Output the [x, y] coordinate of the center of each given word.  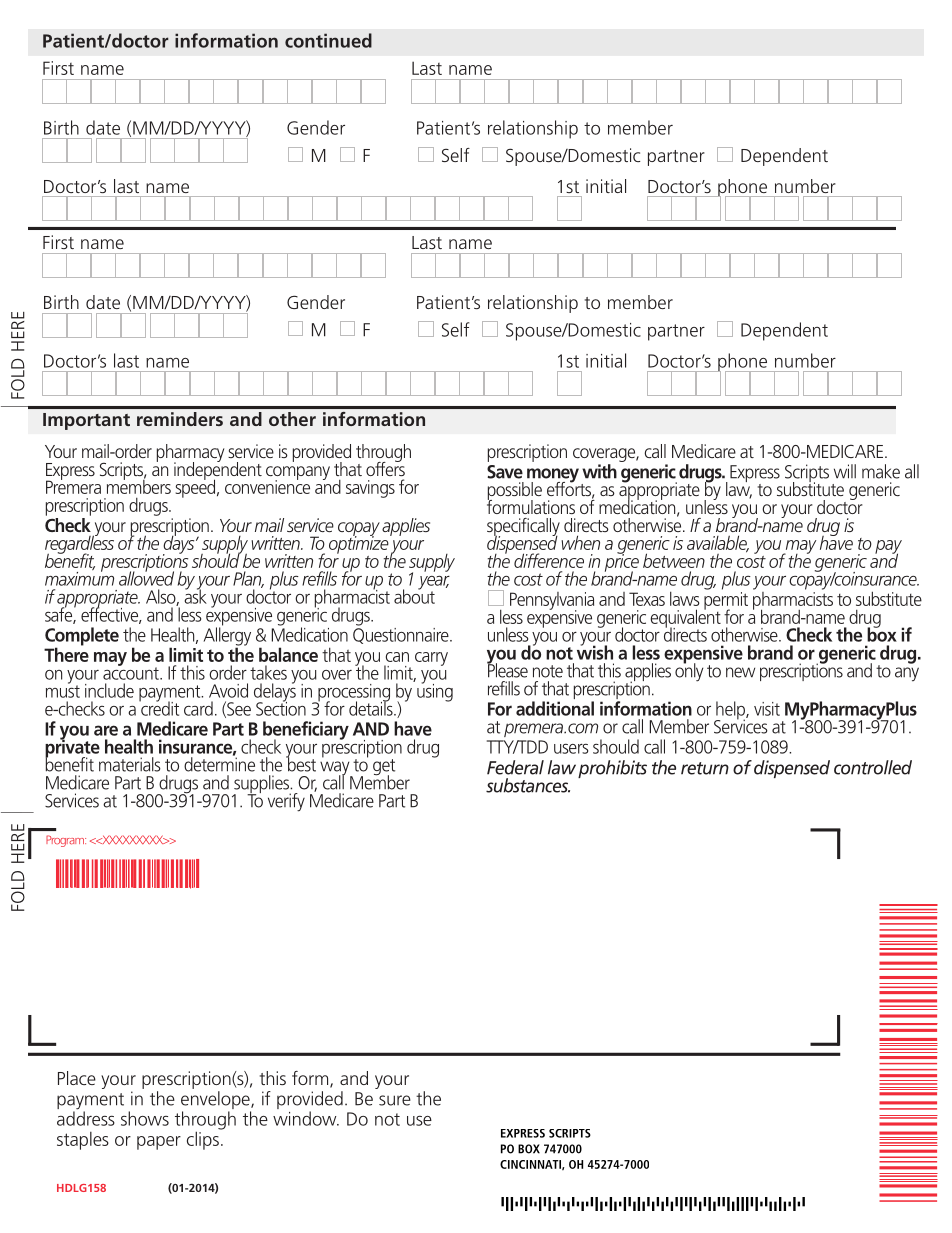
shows [145, 1118]
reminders [180, 419]
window [306, 1118]
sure [395, 1100]
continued [328, 40]
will [845, 471]
